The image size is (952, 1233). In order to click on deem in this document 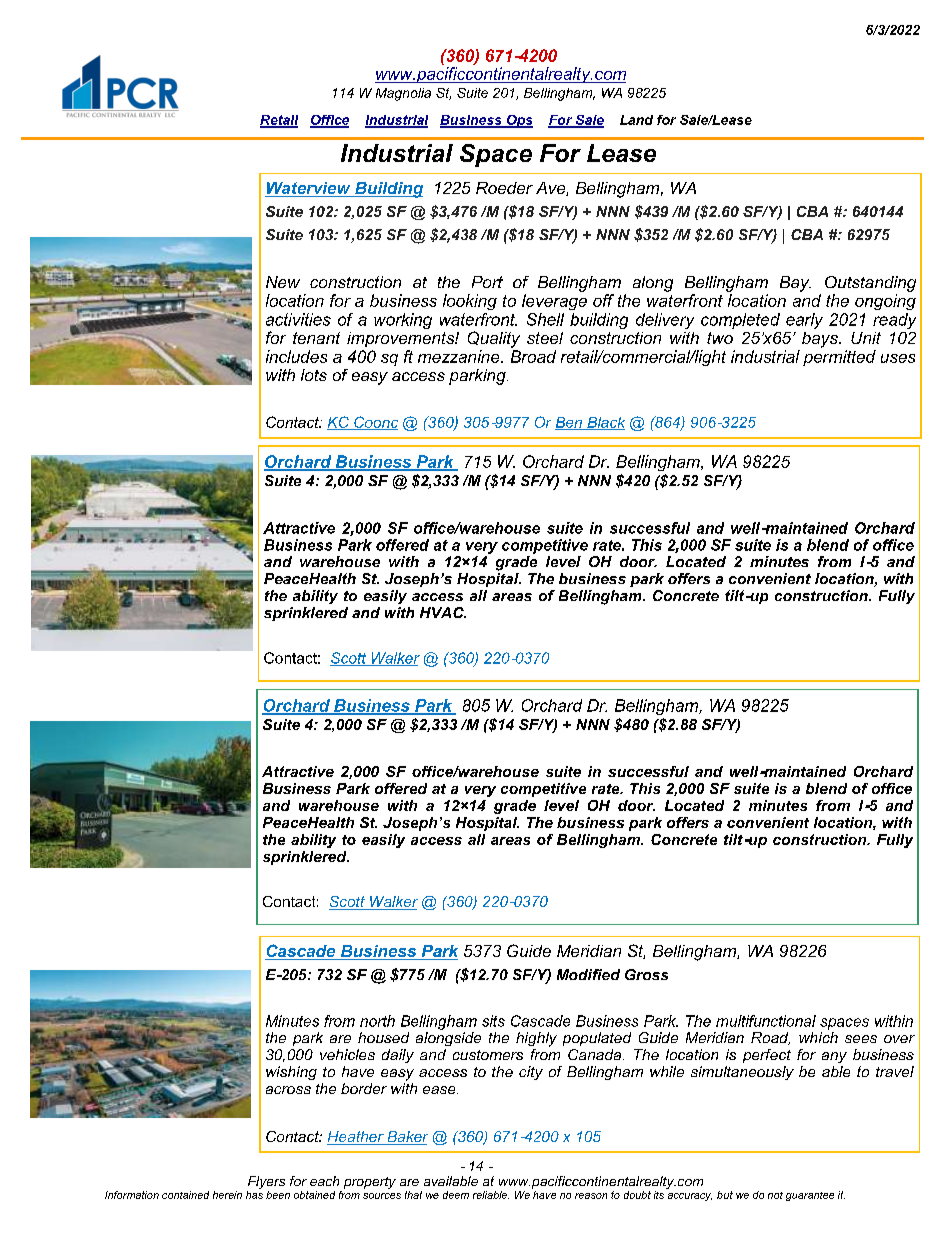, I will do `click(456, 1195)`.
